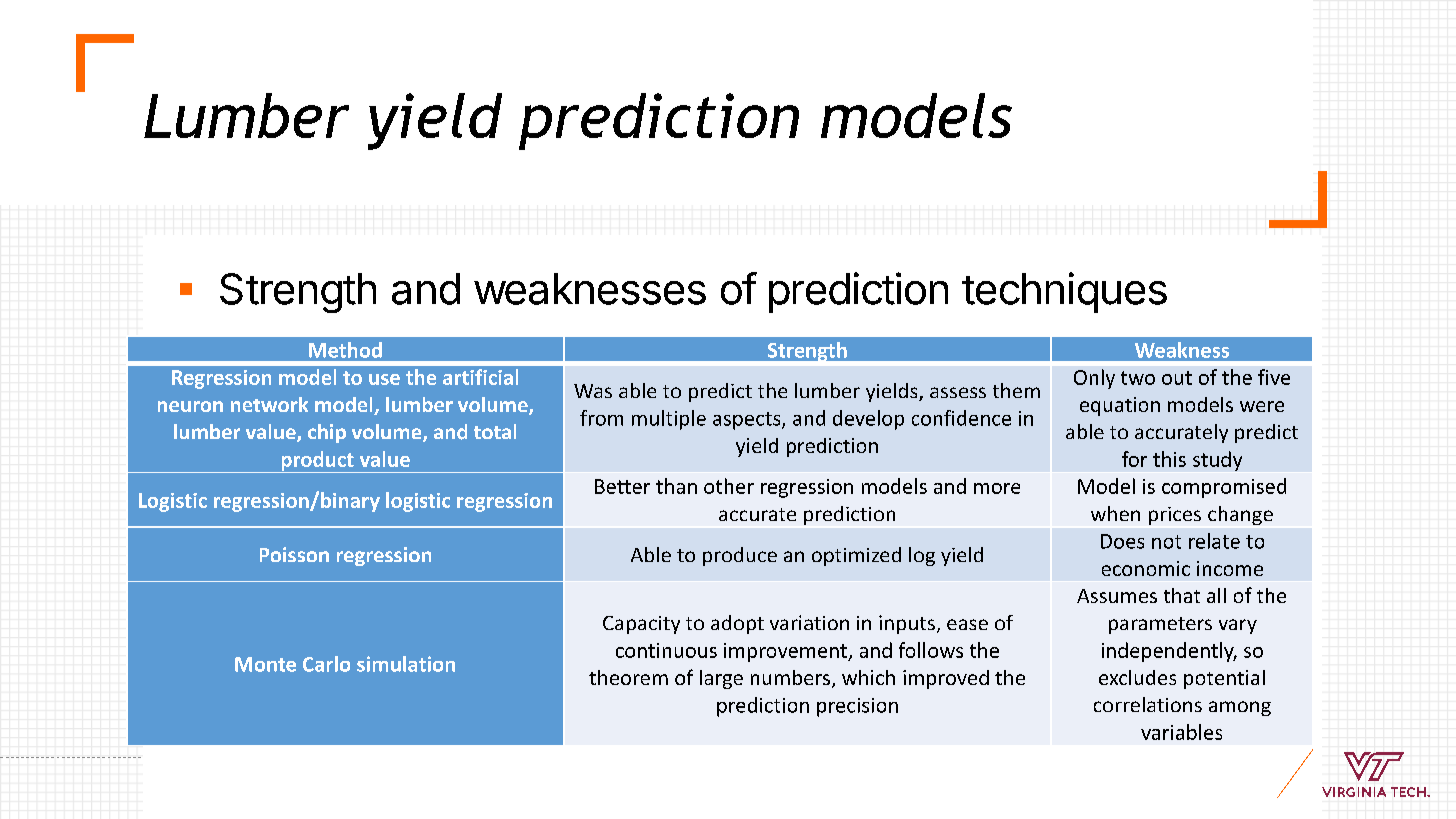  Describe the element at coordinates (1177, 378) in the page. I see `out` at that location.
